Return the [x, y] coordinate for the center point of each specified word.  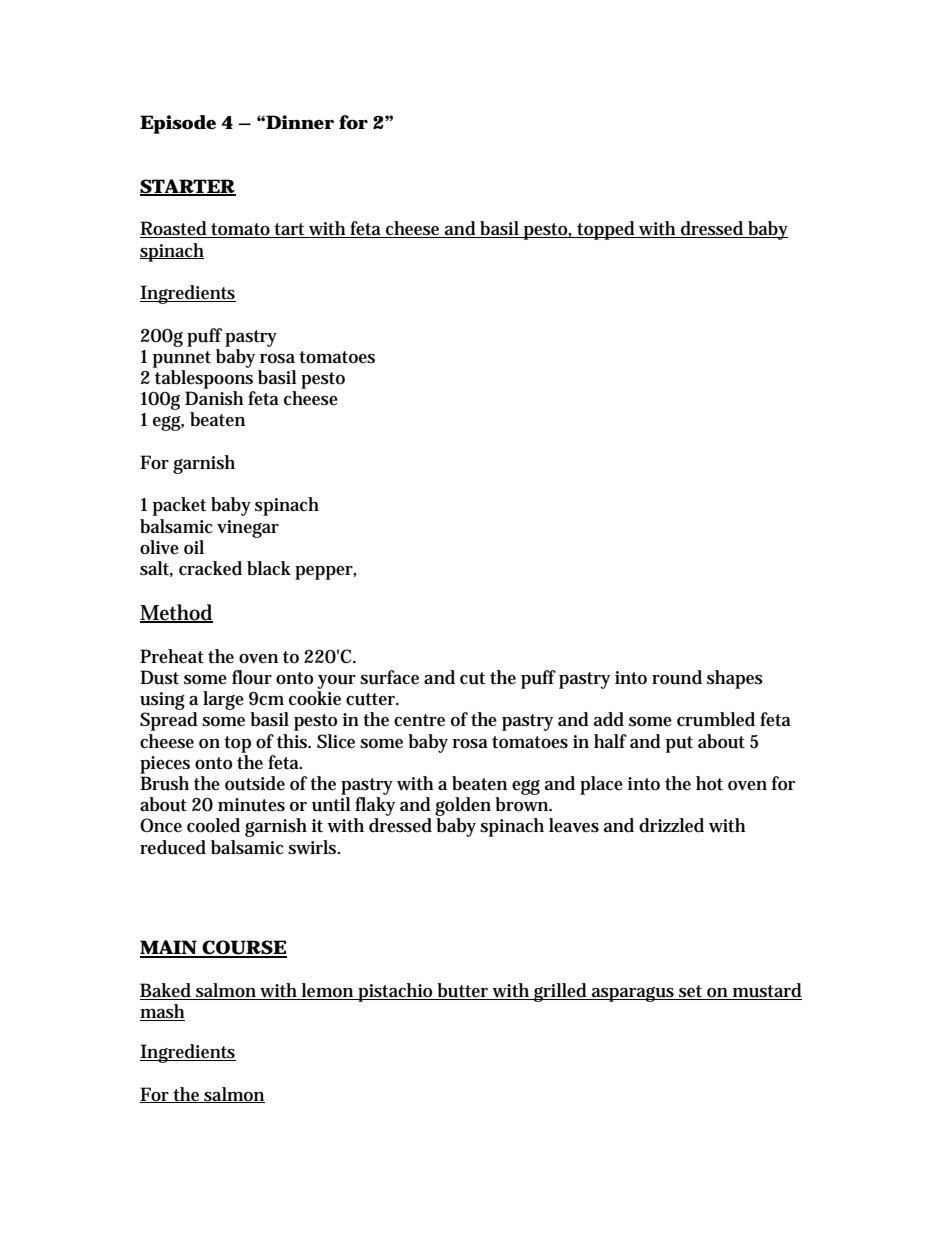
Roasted [175, 229]
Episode [178, 124]
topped [606, 230]
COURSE [243, 948]
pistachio [396, 992]
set [691, 992]
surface [389, 677]
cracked [210, 568]
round [677, 677]
